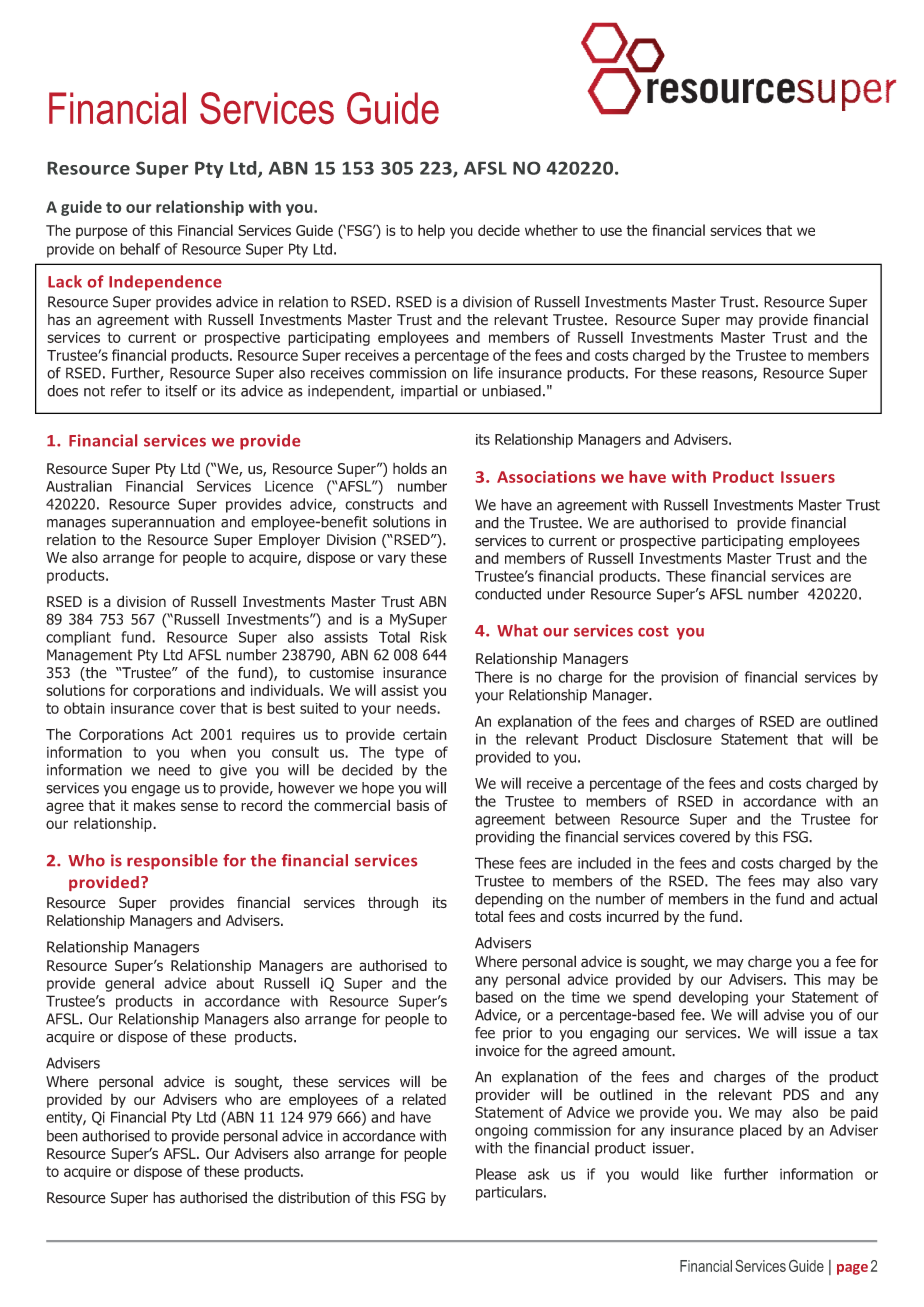 Image resolution: width=924 pixels, height=1307 pixels. Describe the element at coordinates (496, 1174) in the image. I see `Please` at that location.
